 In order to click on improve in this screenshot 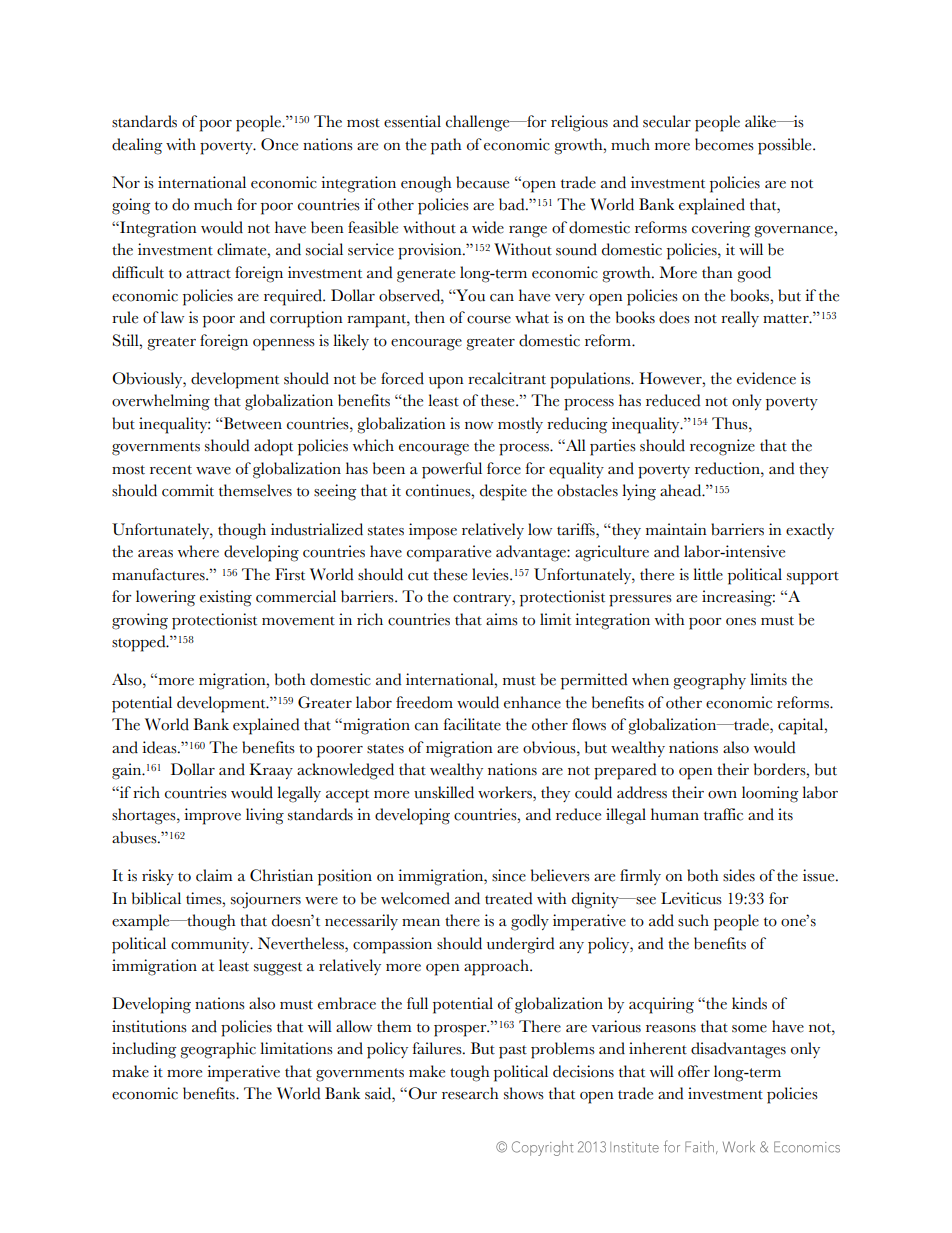, I will do `click(212, 816)`.
